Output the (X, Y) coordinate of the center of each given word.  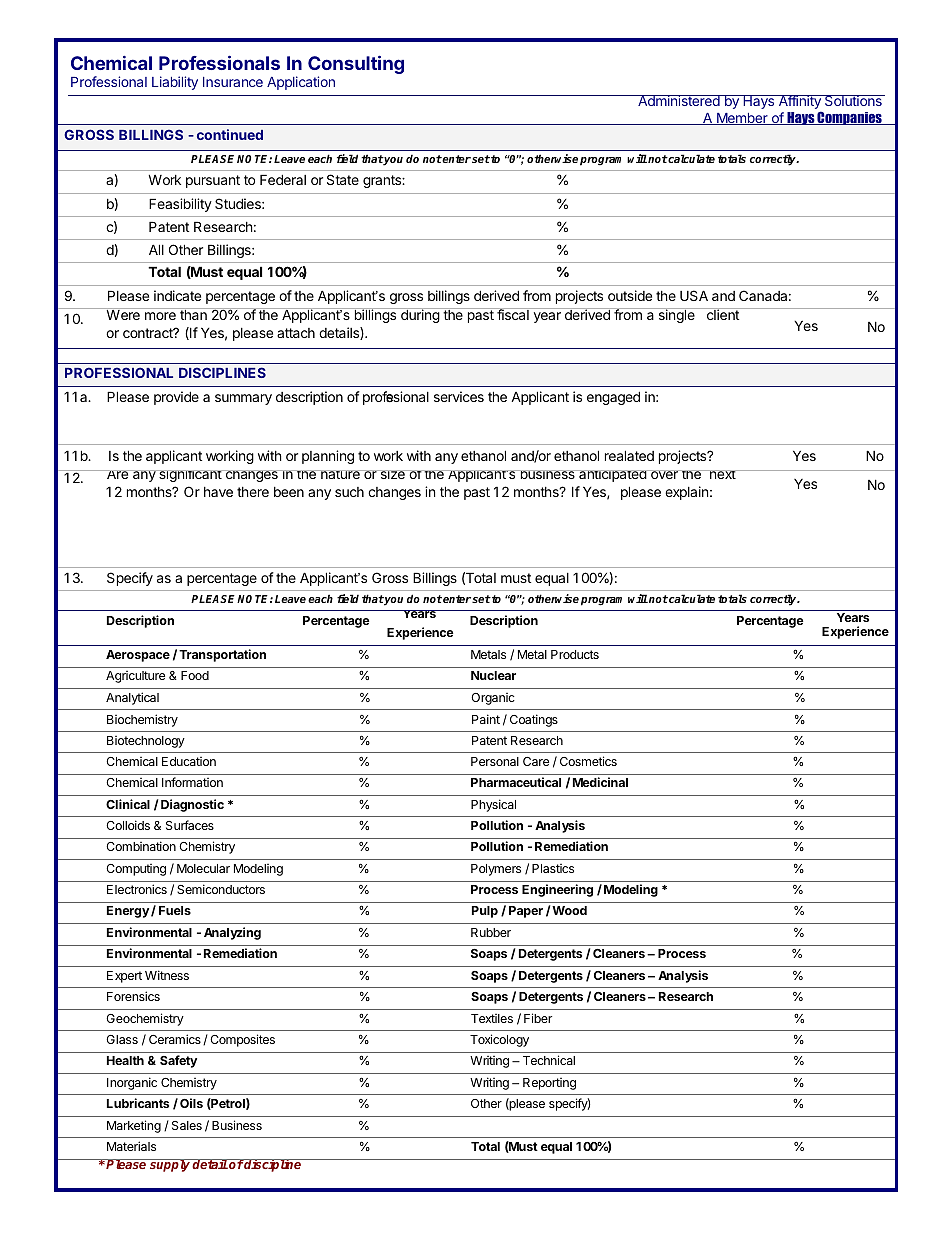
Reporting (549, 1084)
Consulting (356, 66)
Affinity (799, 103)
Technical (549, 1060)
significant (190, 476)
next (722, 474)
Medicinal (600, 782)
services (459, 396)
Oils (191, 1103)
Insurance (233, 82)
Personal (495, 761)
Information (192, 782)
